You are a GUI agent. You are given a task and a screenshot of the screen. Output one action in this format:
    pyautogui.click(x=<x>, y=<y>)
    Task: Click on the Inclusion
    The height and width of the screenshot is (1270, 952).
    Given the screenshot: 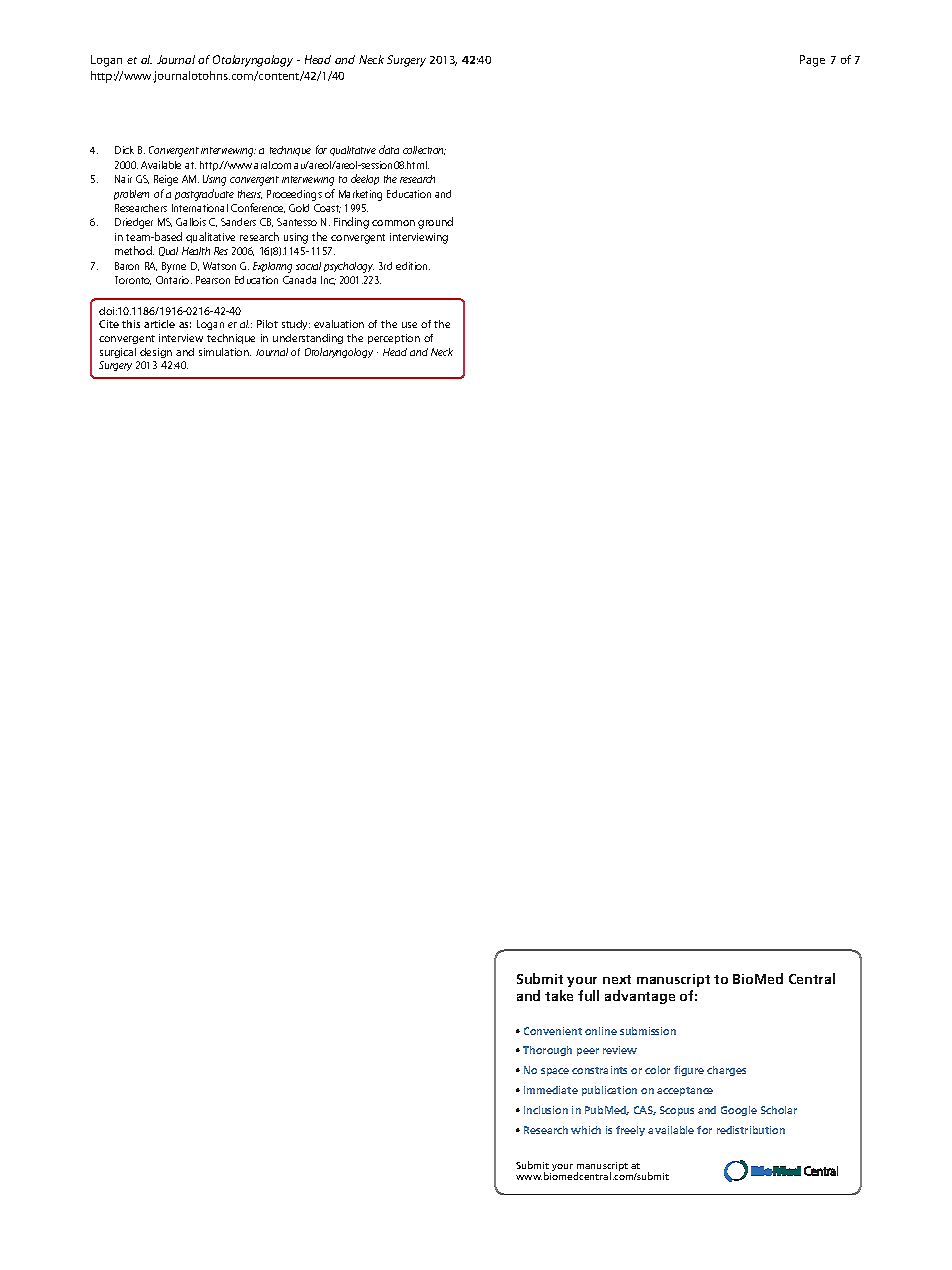 What is the action you would take?
    pyautogui.click(x=546, y=1110)
